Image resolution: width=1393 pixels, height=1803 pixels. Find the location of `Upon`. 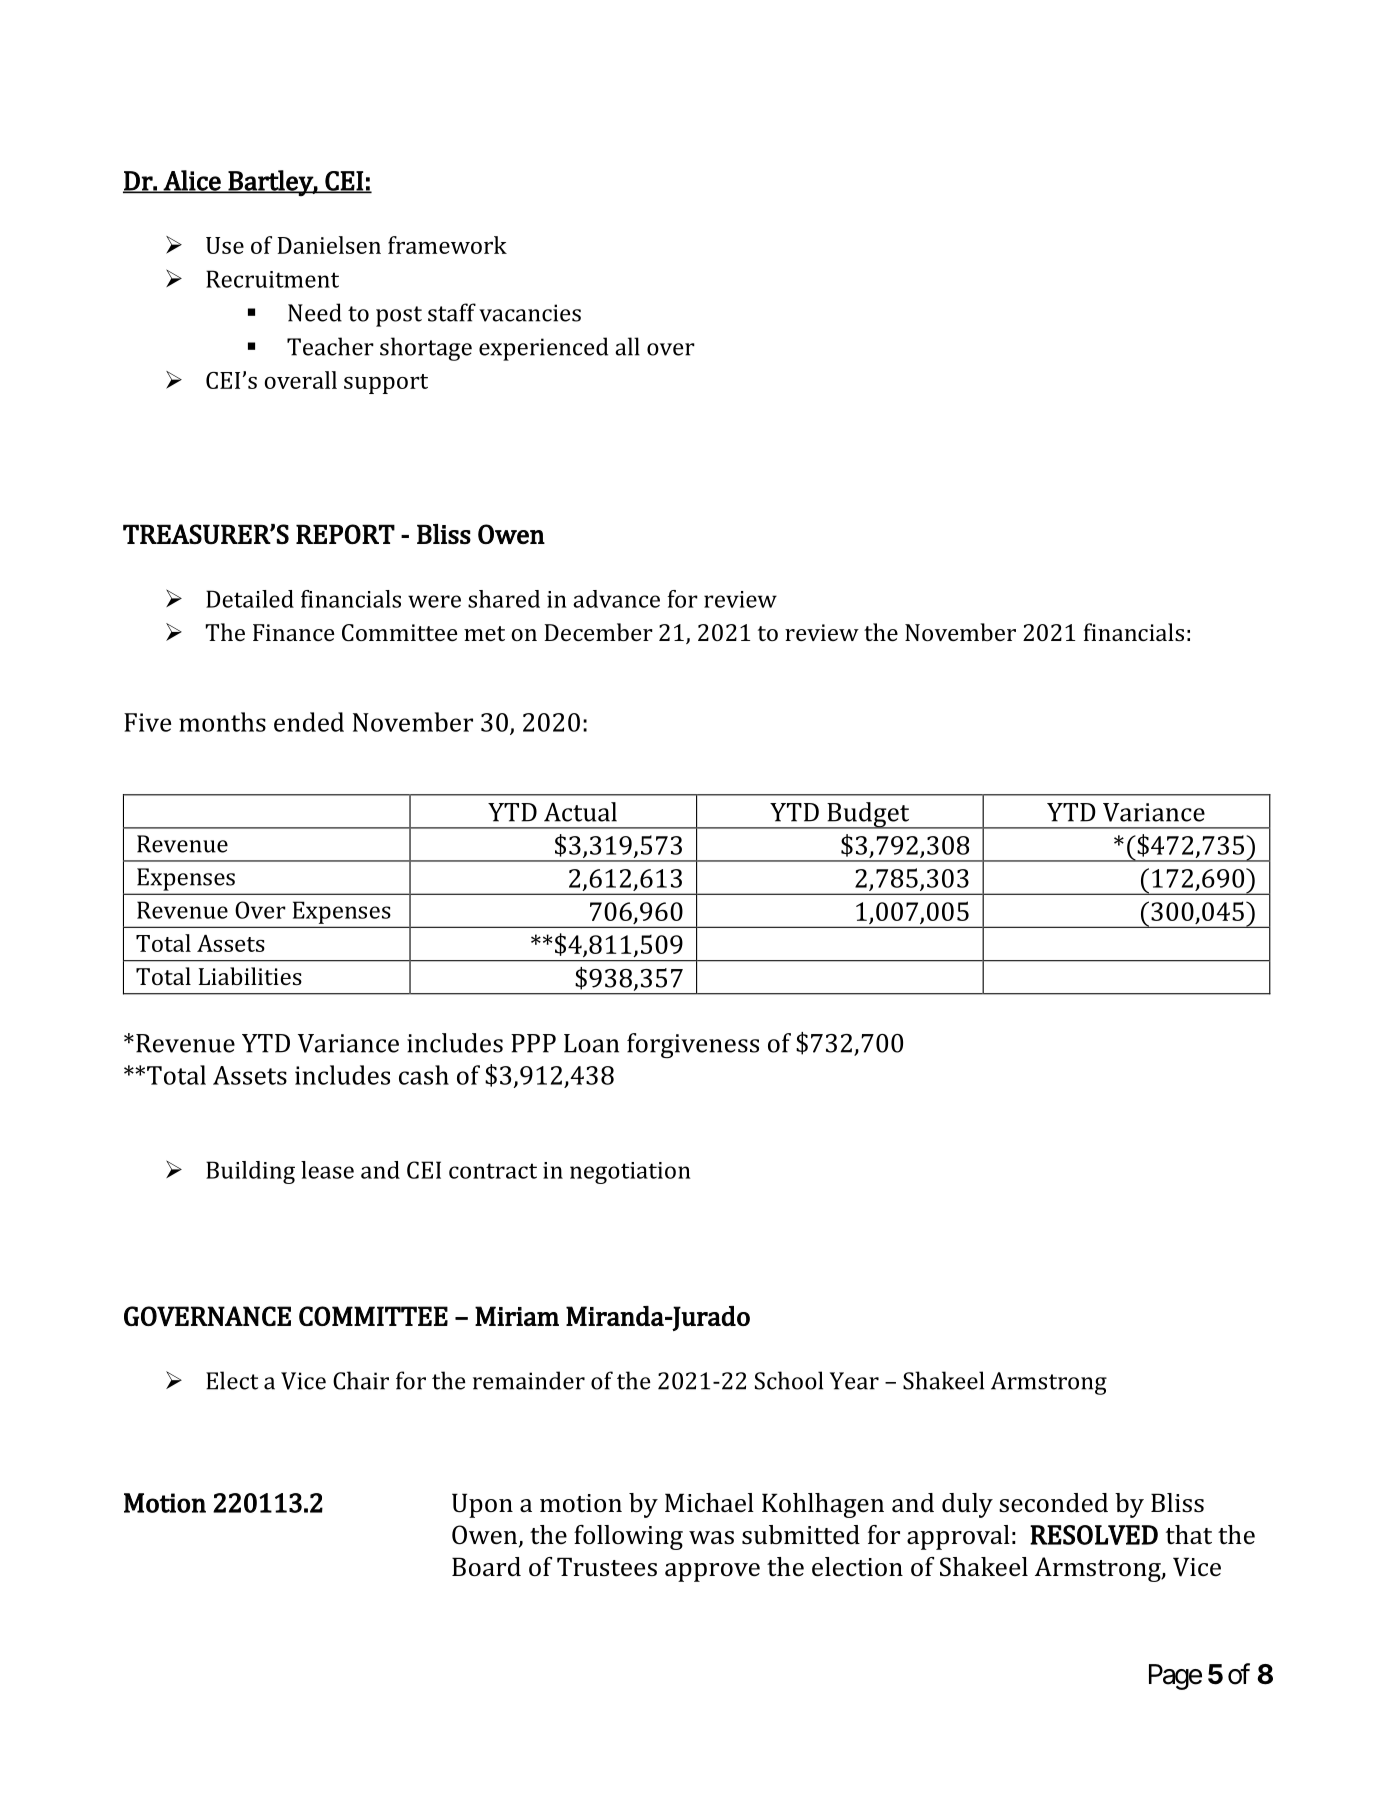

Upon is located at coordinates (482, 1505).
